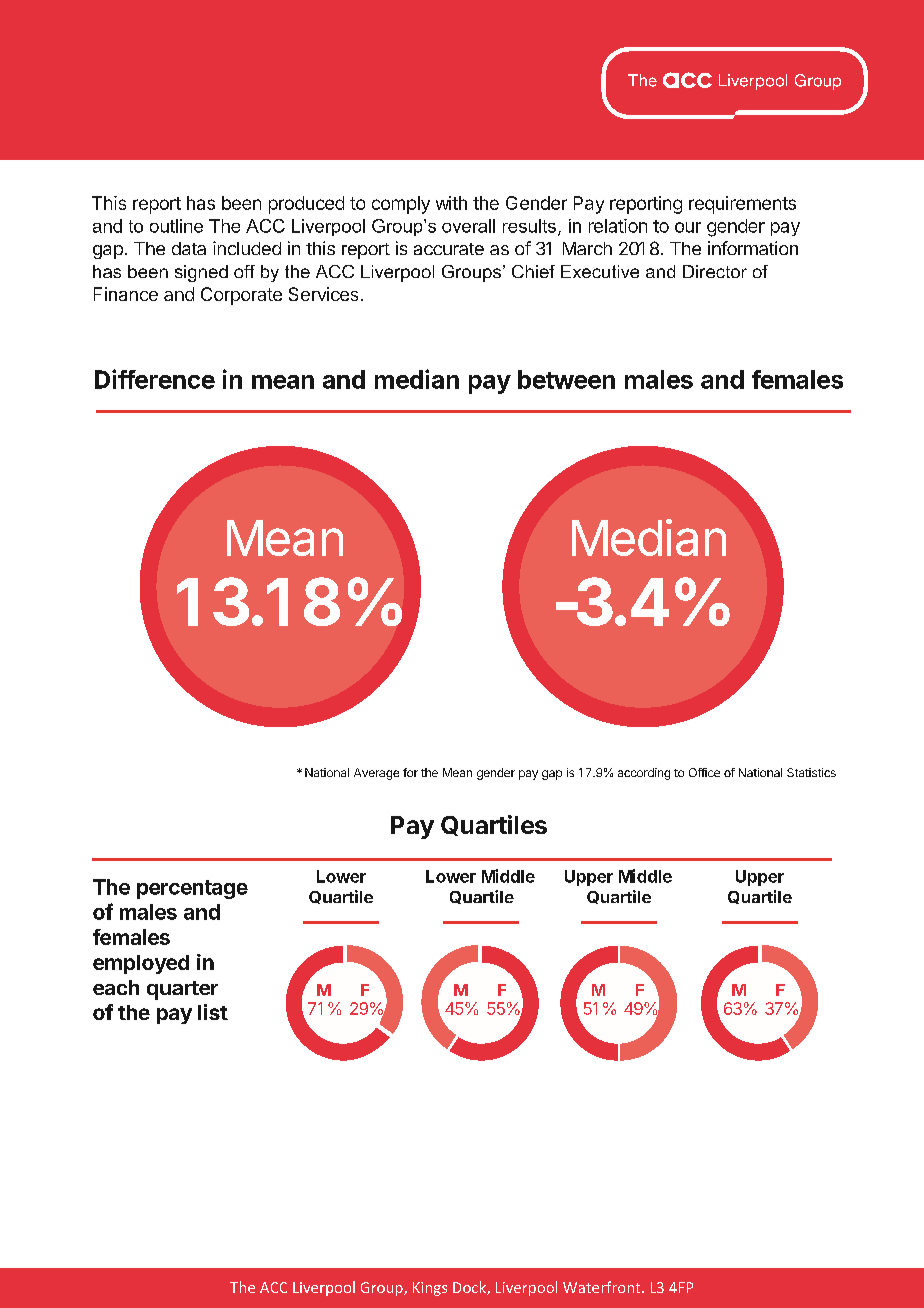  Describe the element at coordinates (704, 772) in the page. I see `Office` at that location.
